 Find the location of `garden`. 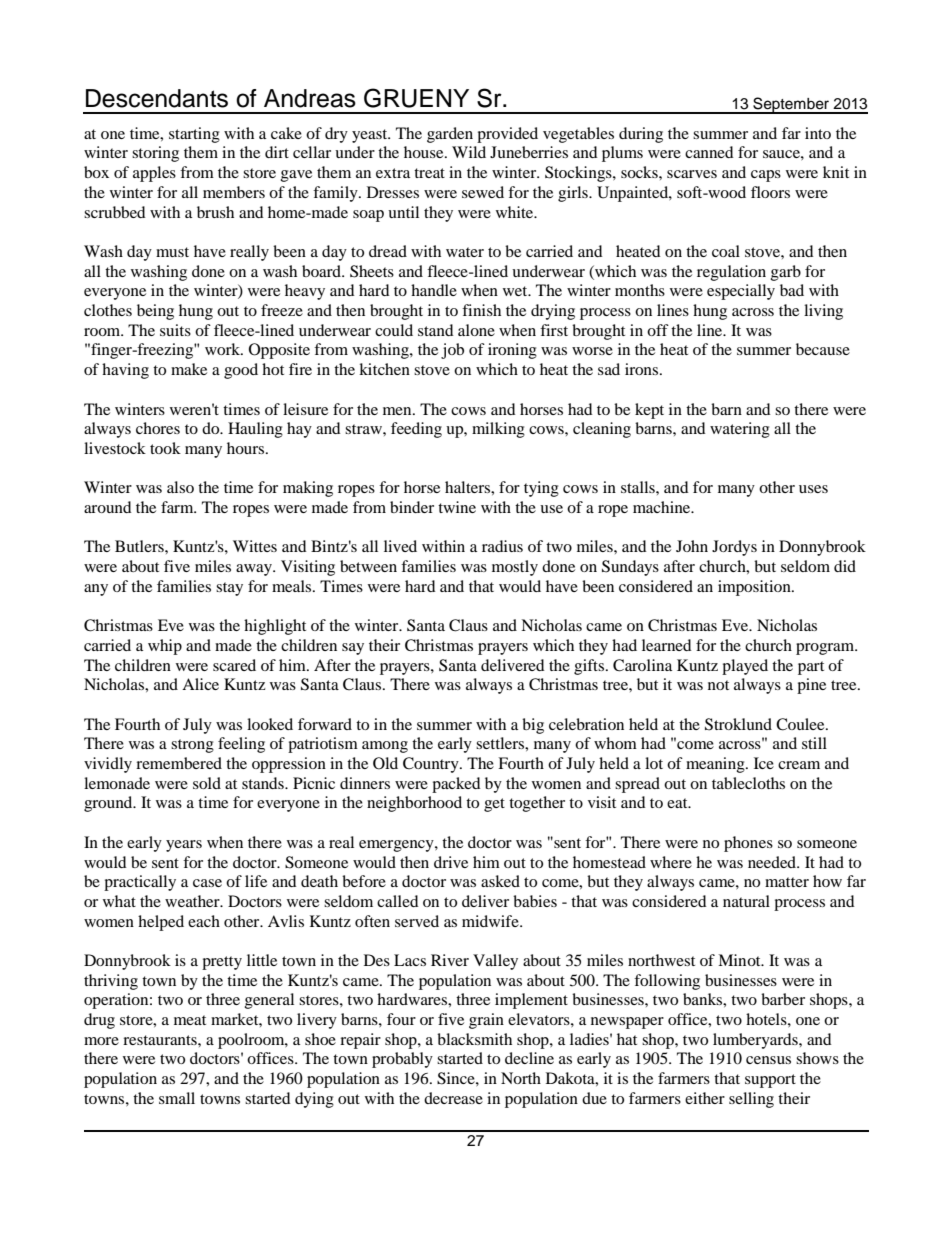

garden is located at coordinates (450, 135).
